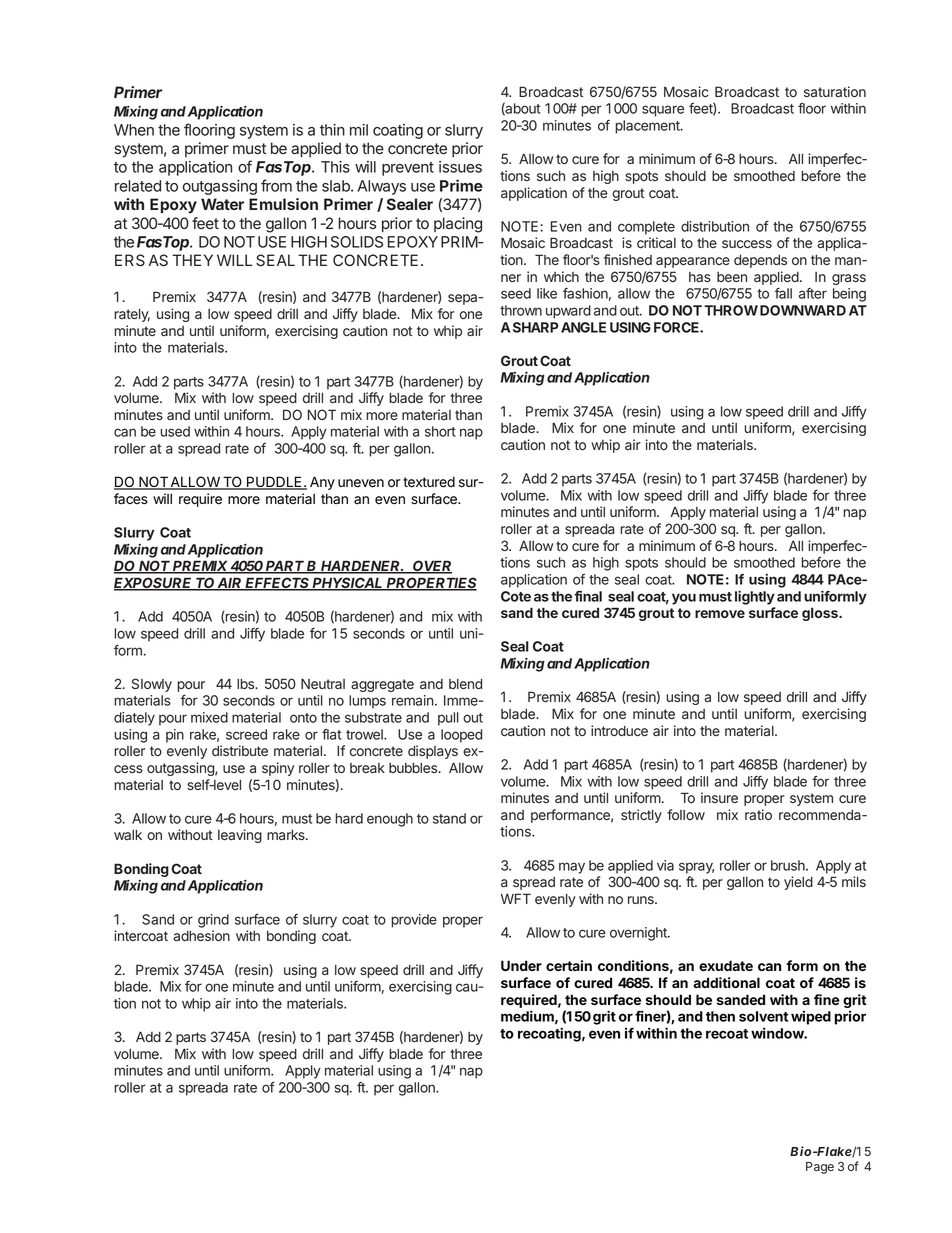 The height and width of the image is (1233, 952). I want to click on issues, so click(460, 167).
